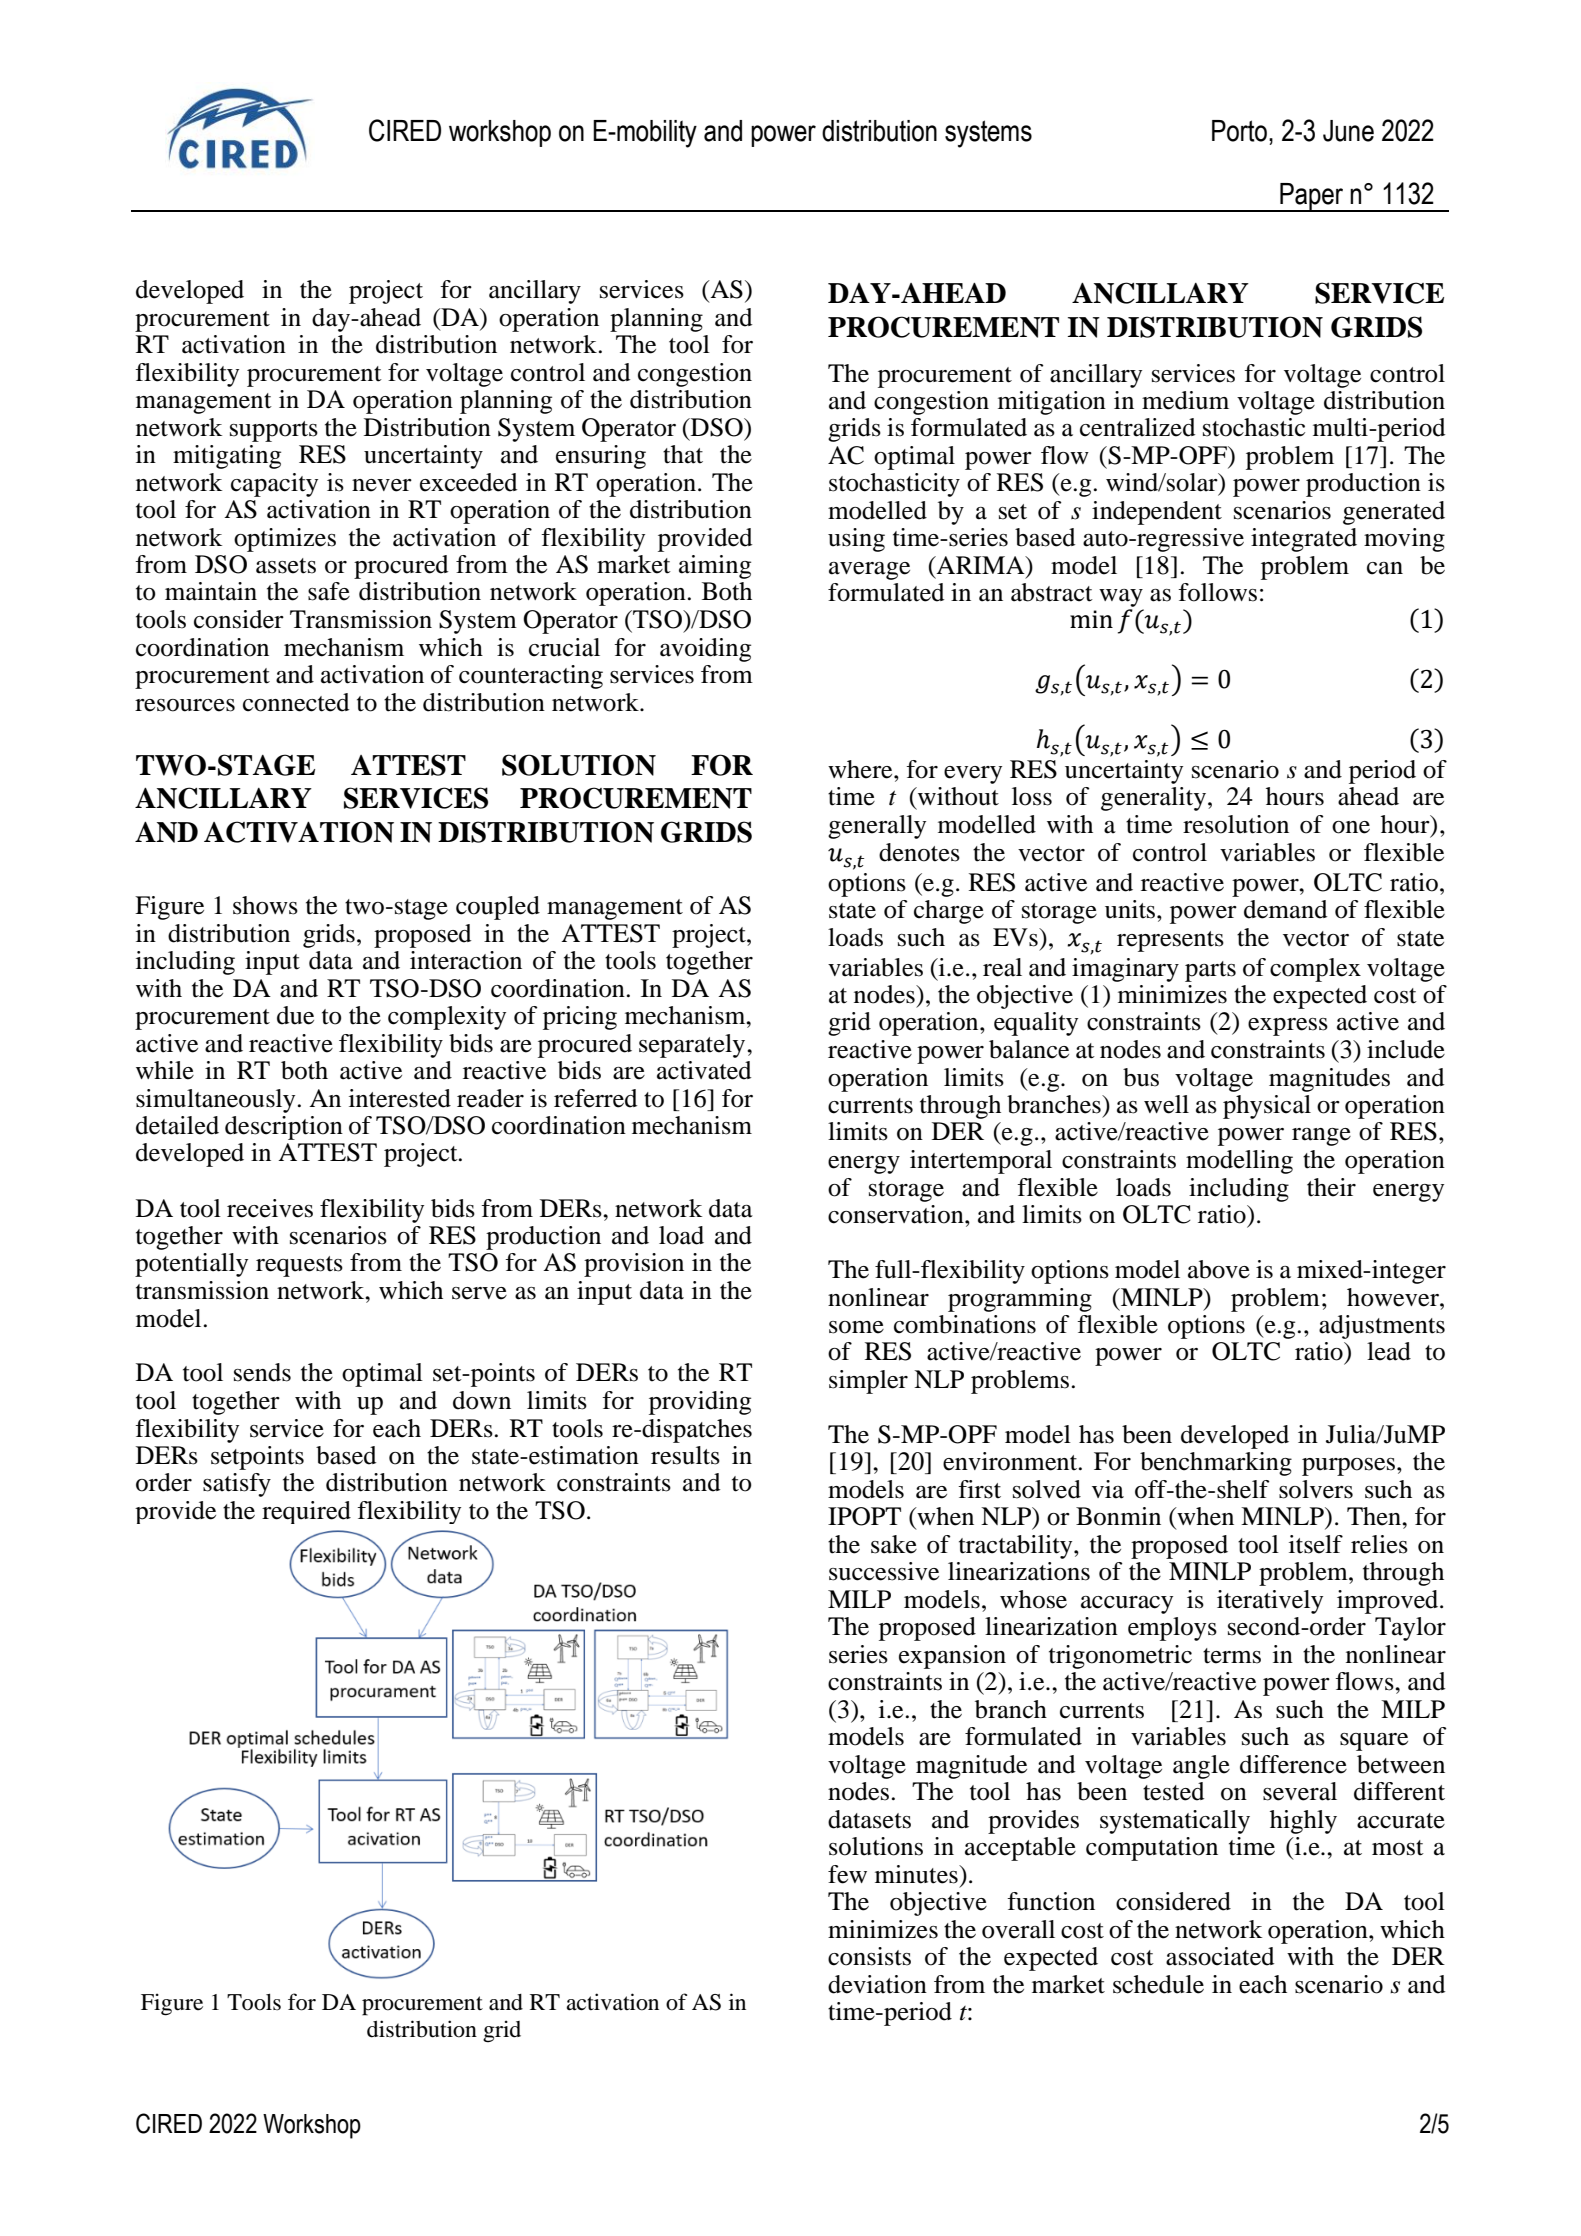  What do you see at coordinates (1153, 799) in the document?
I see `generality` at bounding box center [1153, 799].
